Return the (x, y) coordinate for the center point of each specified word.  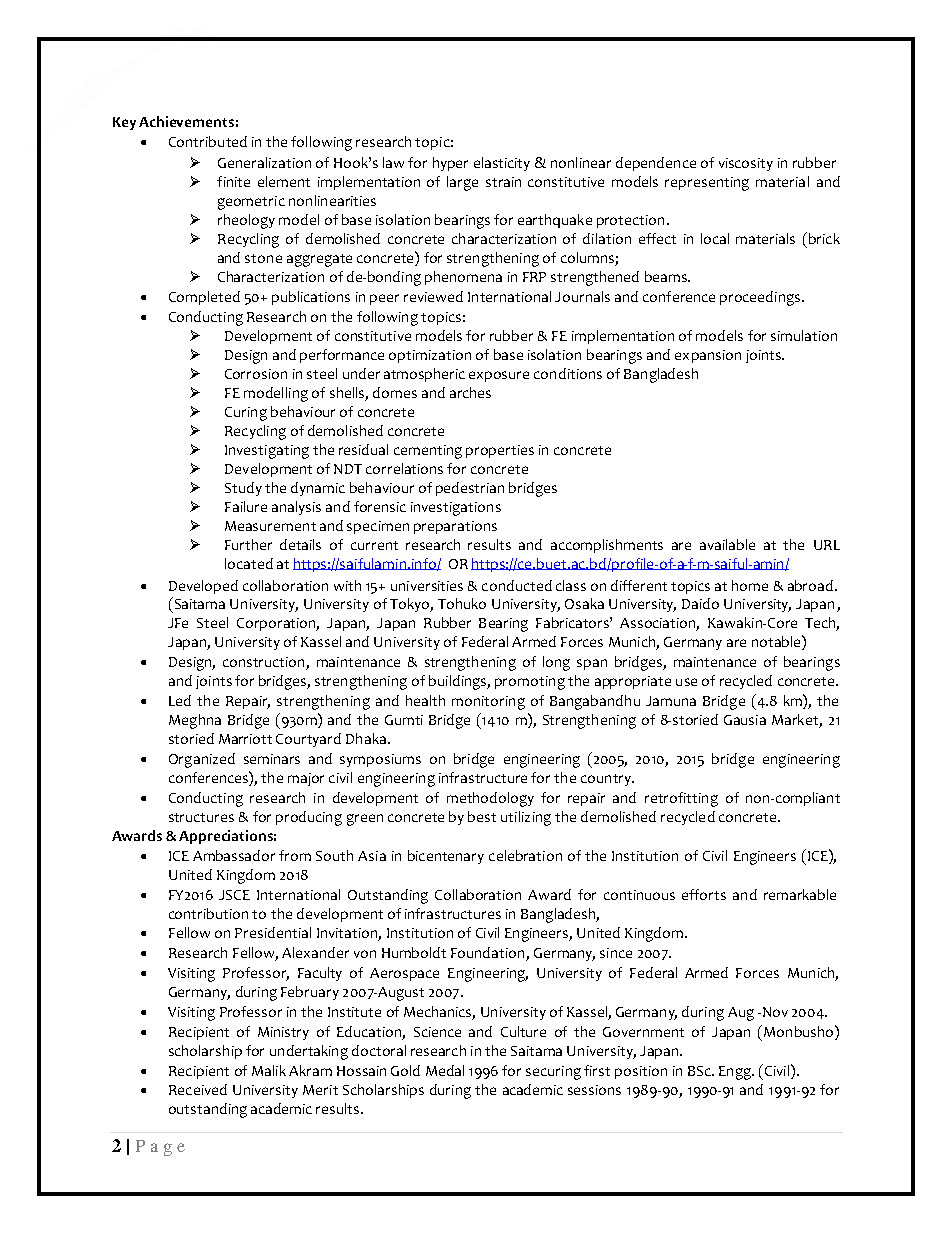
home (750, 585)
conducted (517, 585)
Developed (203, 587)
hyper (450, 164)
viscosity (746, 164)
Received (198, 1089)
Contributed (208, 141)
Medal (445, 1070)
